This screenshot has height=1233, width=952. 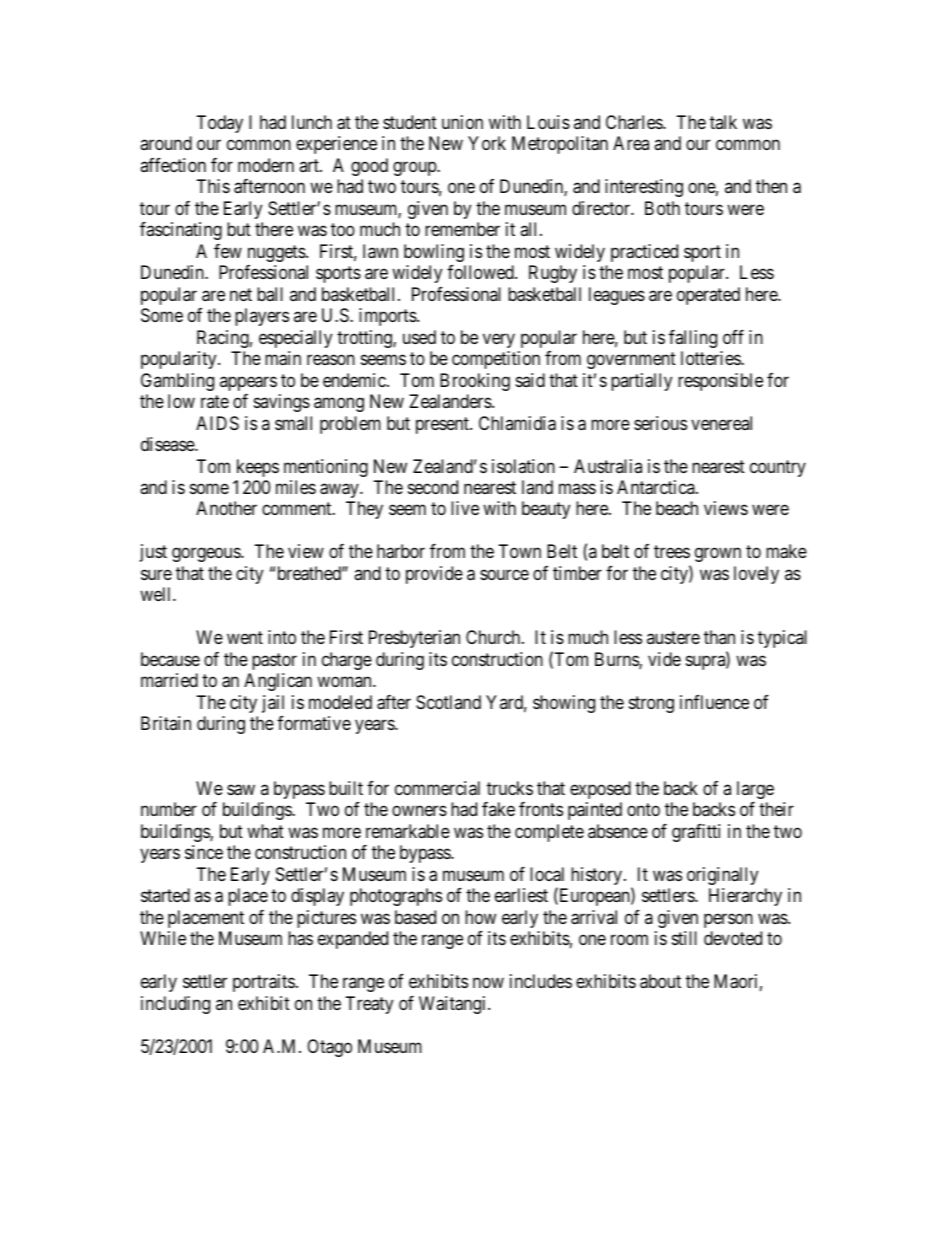 What do you see at coordinates (723, 122) in the screenshot?
I see `talk` at bounding box center [723, 122].
